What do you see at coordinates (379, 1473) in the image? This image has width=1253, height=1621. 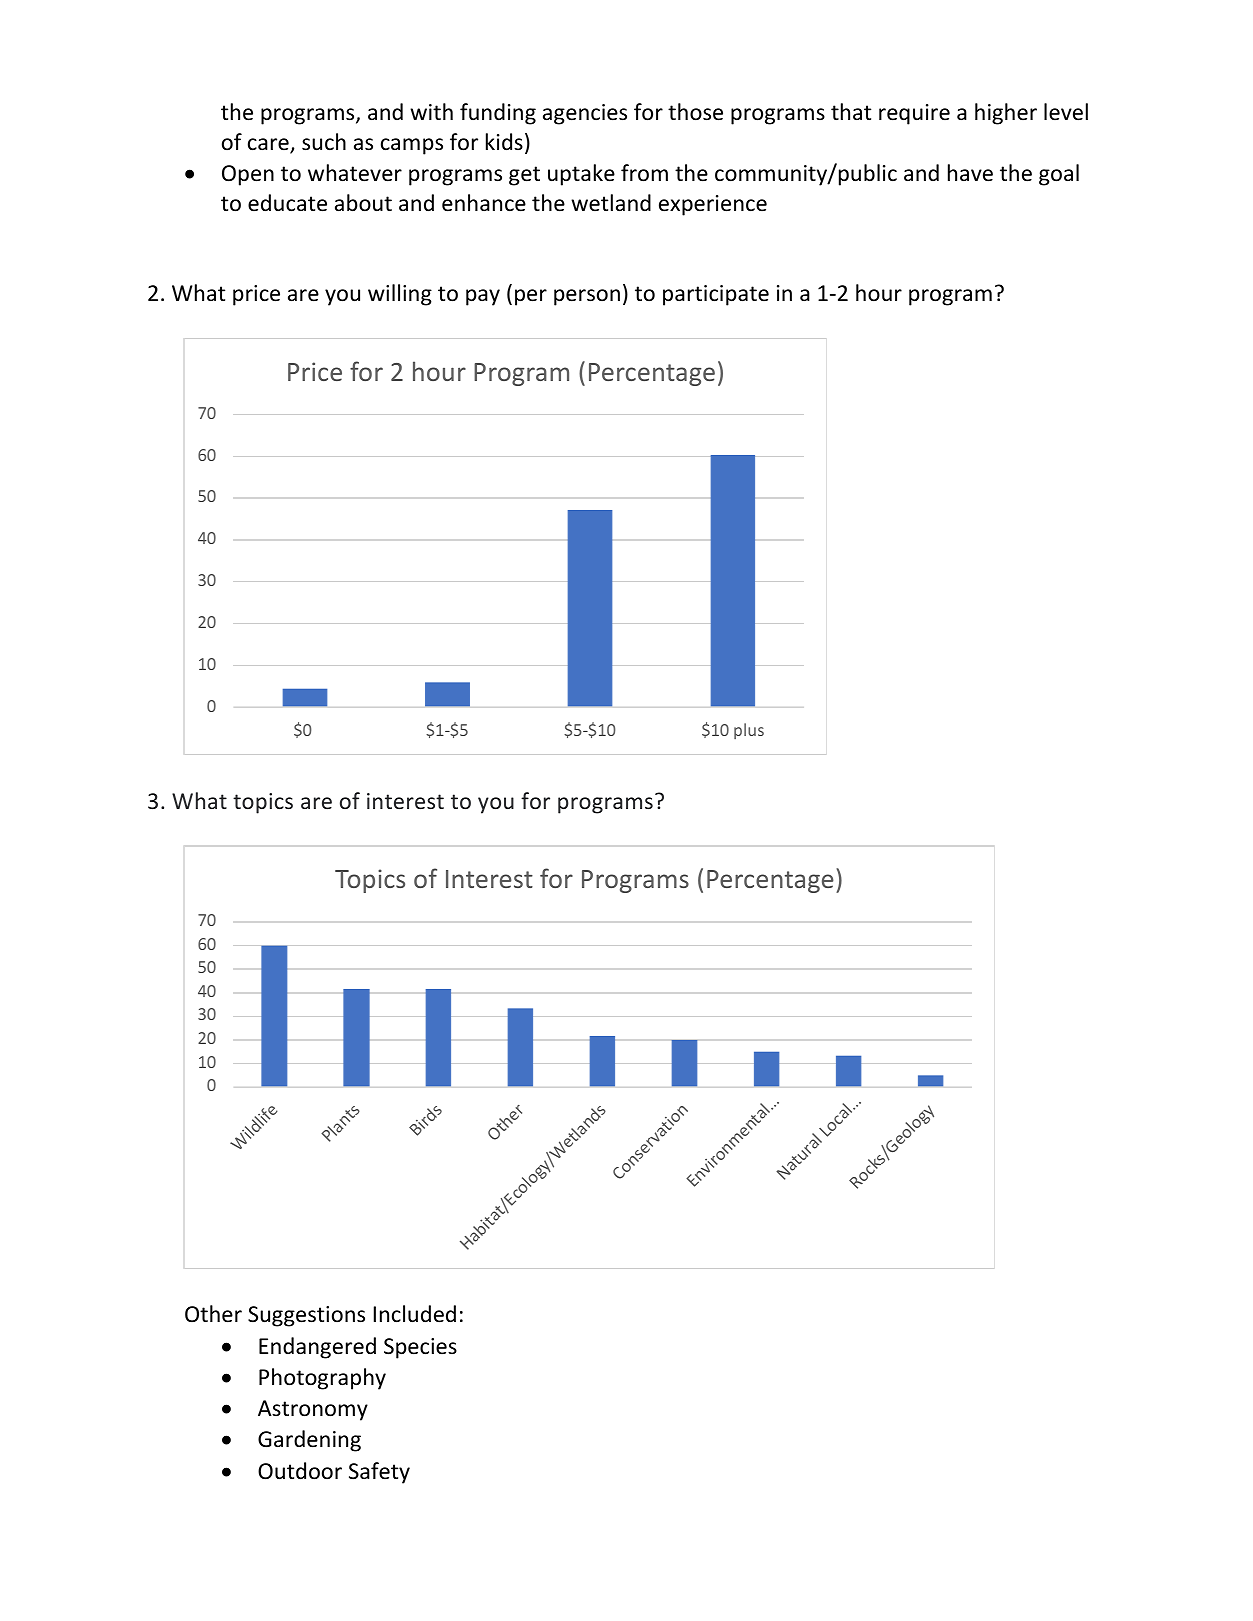 I see `Safety` at bounding box center [379, 1473].
